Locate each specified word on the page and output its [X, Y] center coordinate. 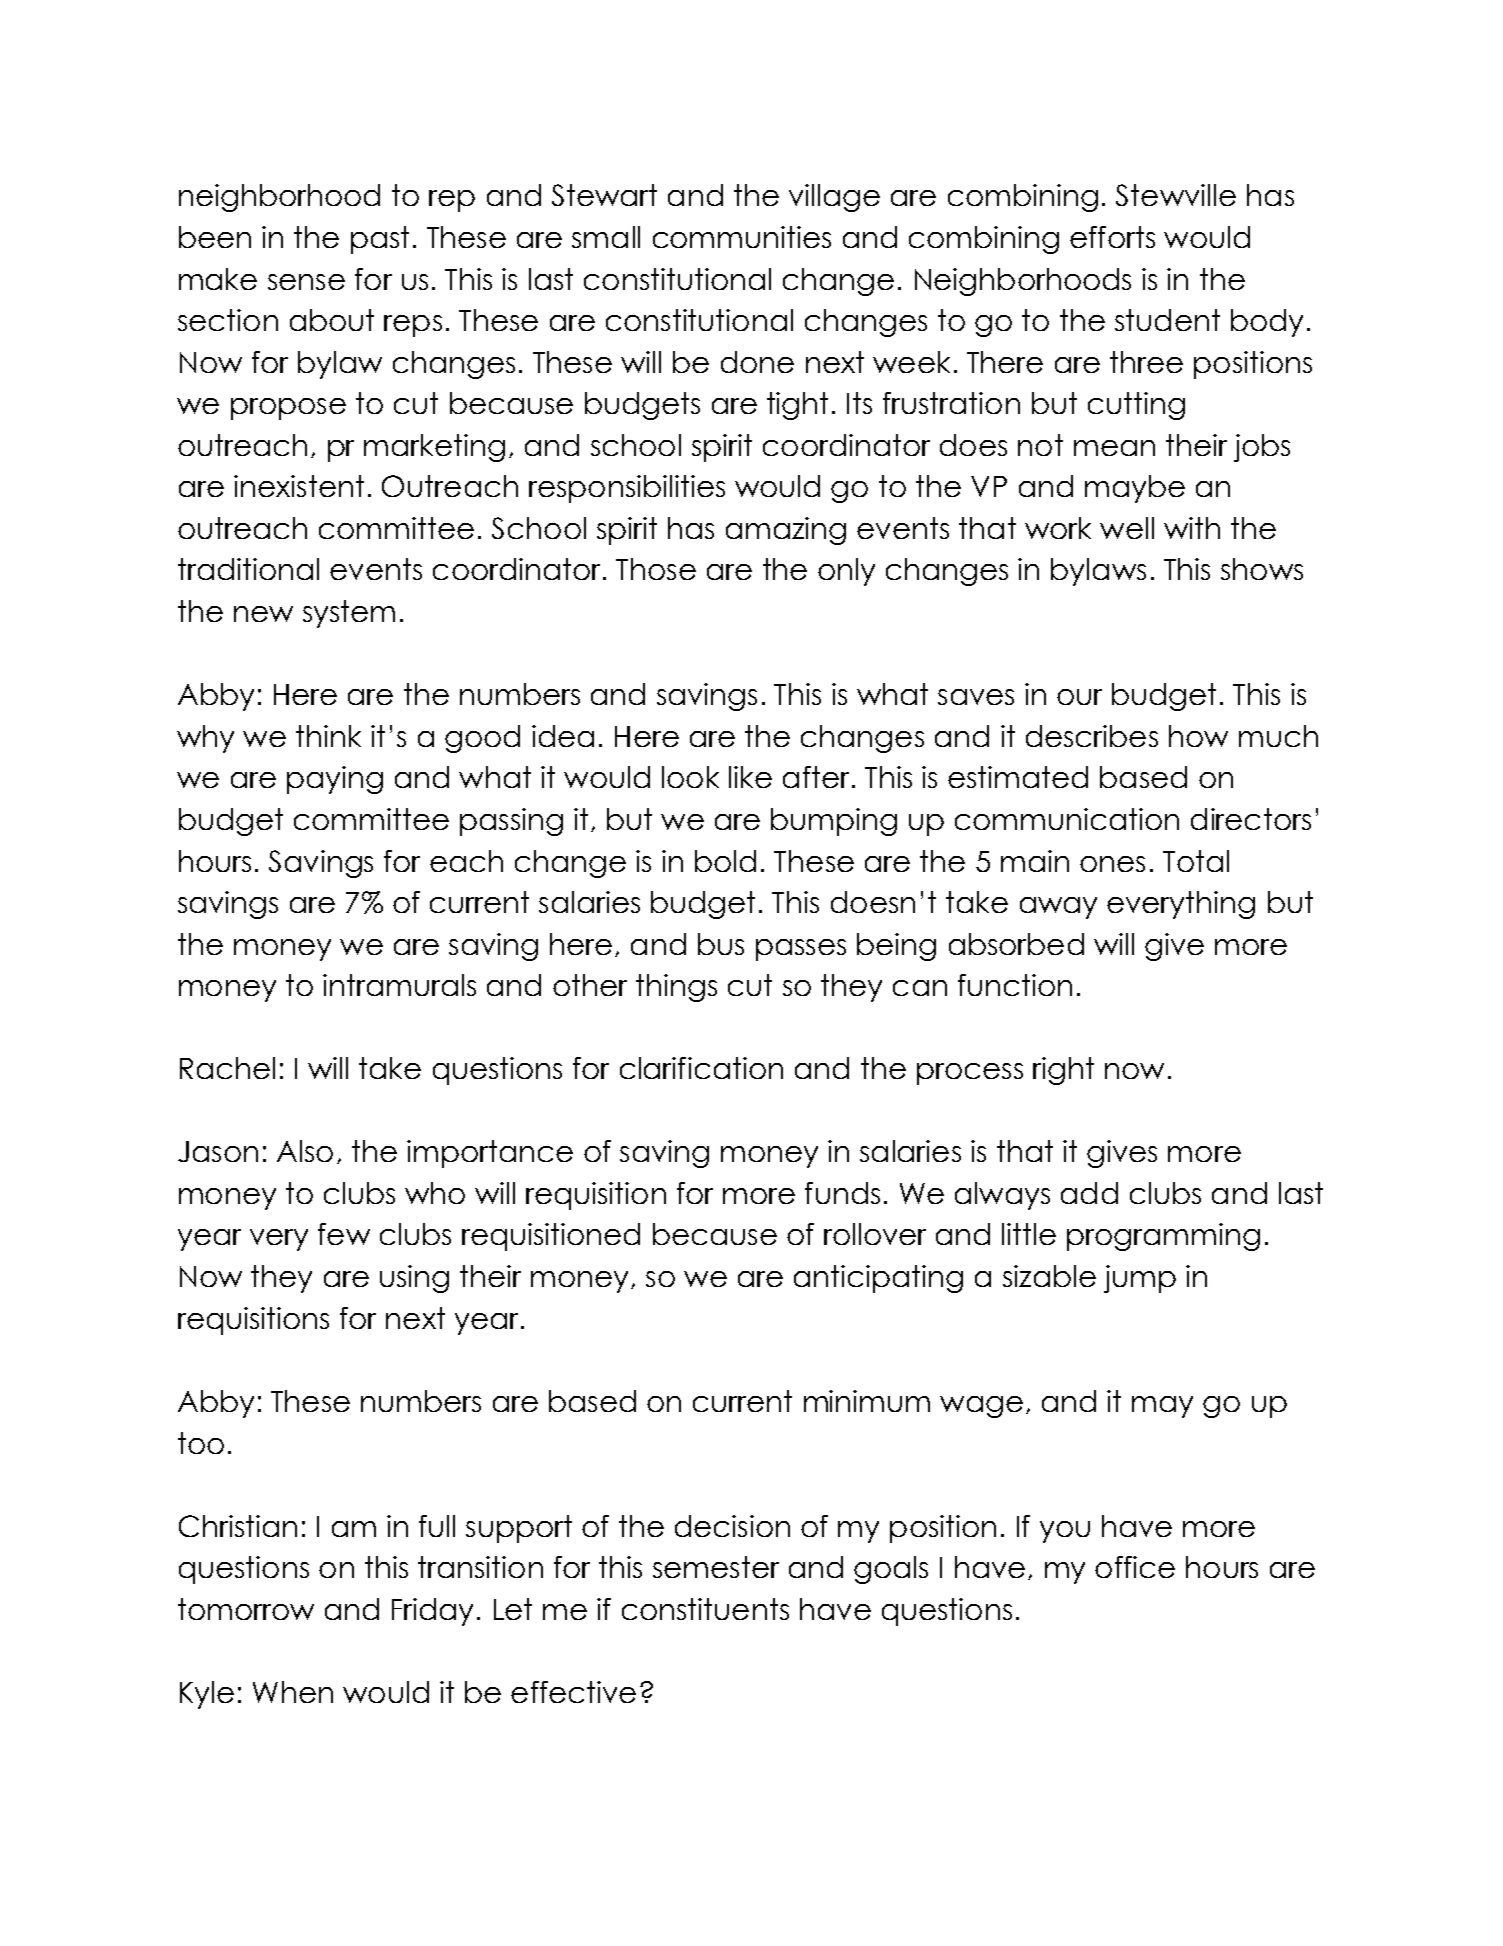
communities [742, 237]
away [1058, 908]
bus [721, 944]
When [293, 1692]
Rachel [227, 1068]
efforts [1112, 237]
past [380, 240]
